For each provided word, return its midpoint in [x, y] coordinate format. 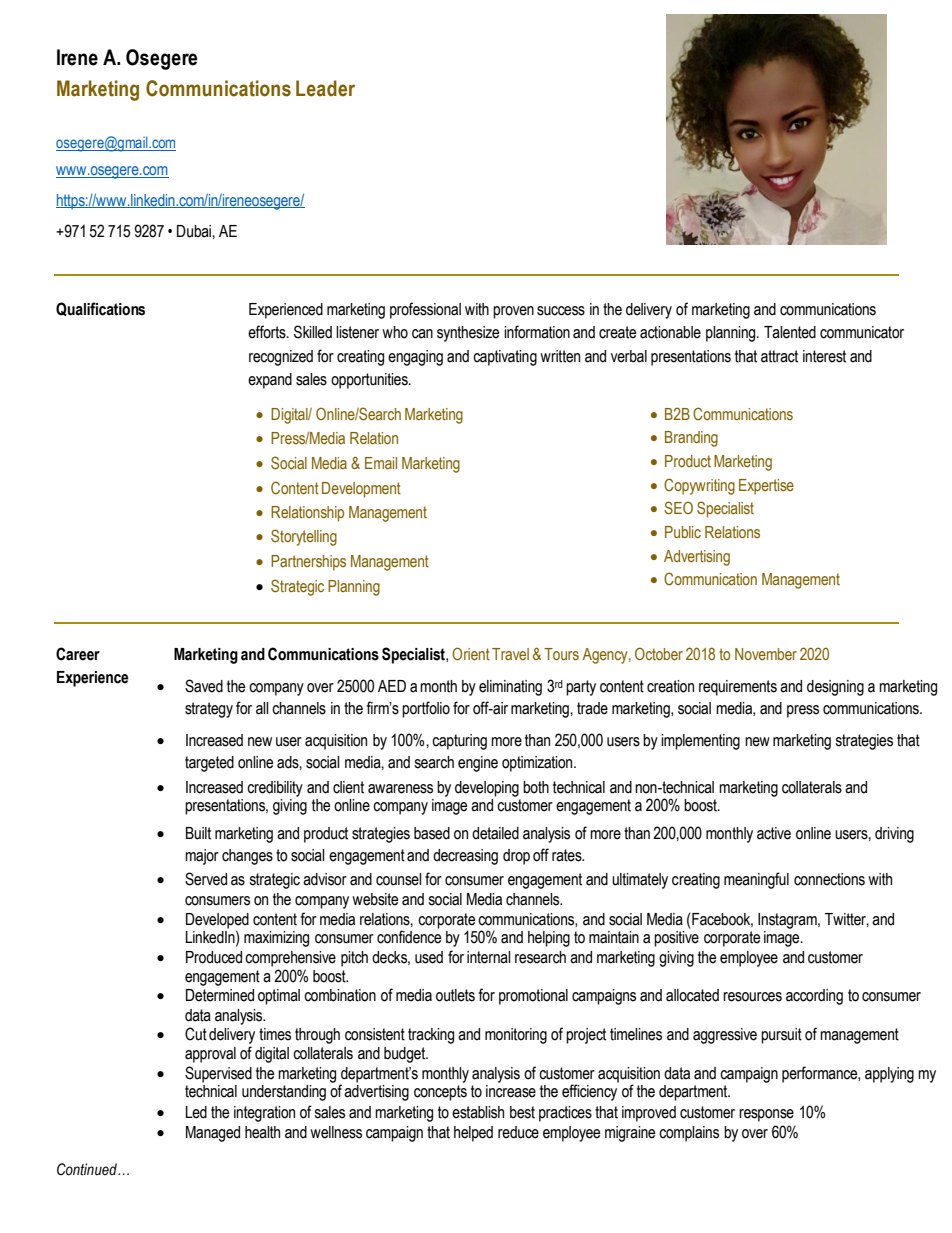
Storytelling [304, 537]
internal [488, 957]
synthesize [468, 334]
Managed [213, 1134]
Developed [217, 921]
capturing [459, 742]
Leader [325, 88]
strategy [209, 710]
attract [779, 356]
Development [361, 490]
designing [835, 688]
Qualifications [100, 309]
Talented [790, 332]
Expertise [766, 487]
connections [829, 879]
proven [513, 312]
